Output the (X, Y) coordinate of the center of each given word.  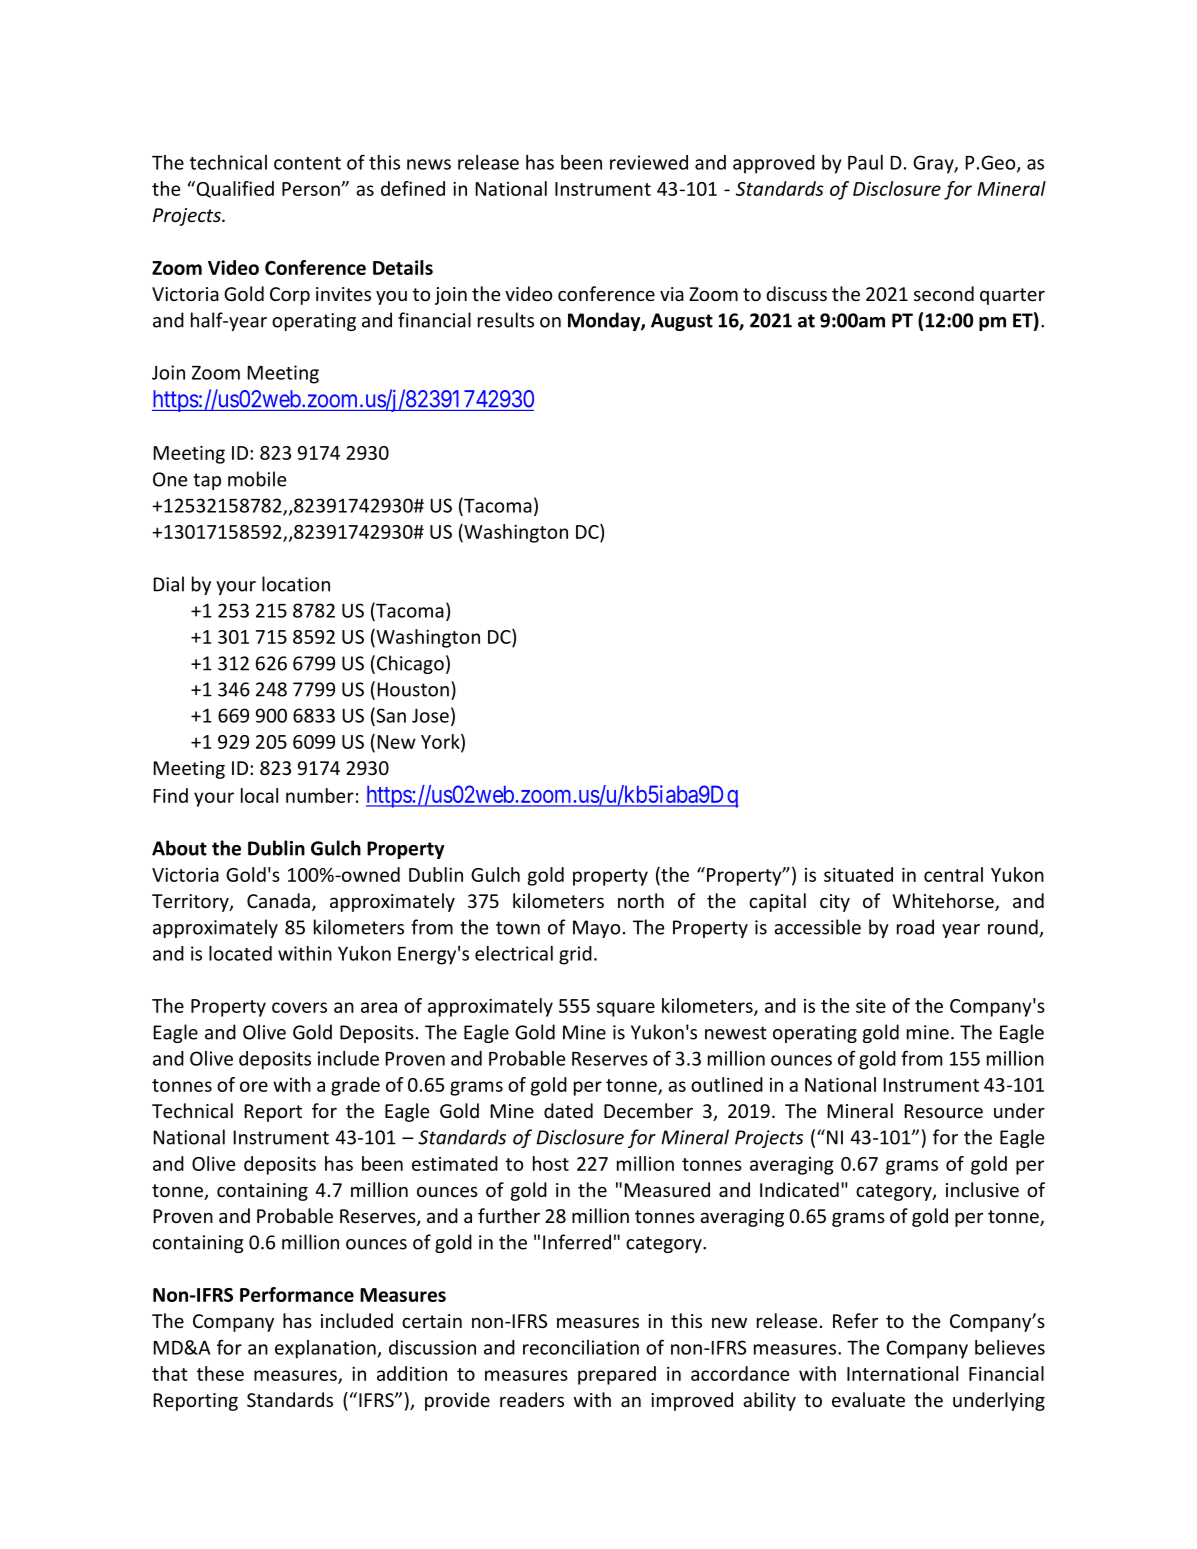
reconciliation (581, 1347)
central (953, 874)
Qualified (234, 189)
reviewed (649, 162)
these (220, 1373)
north (641, 900)
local (259, 795)
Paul (865, 162)
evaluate (868, 1399)
